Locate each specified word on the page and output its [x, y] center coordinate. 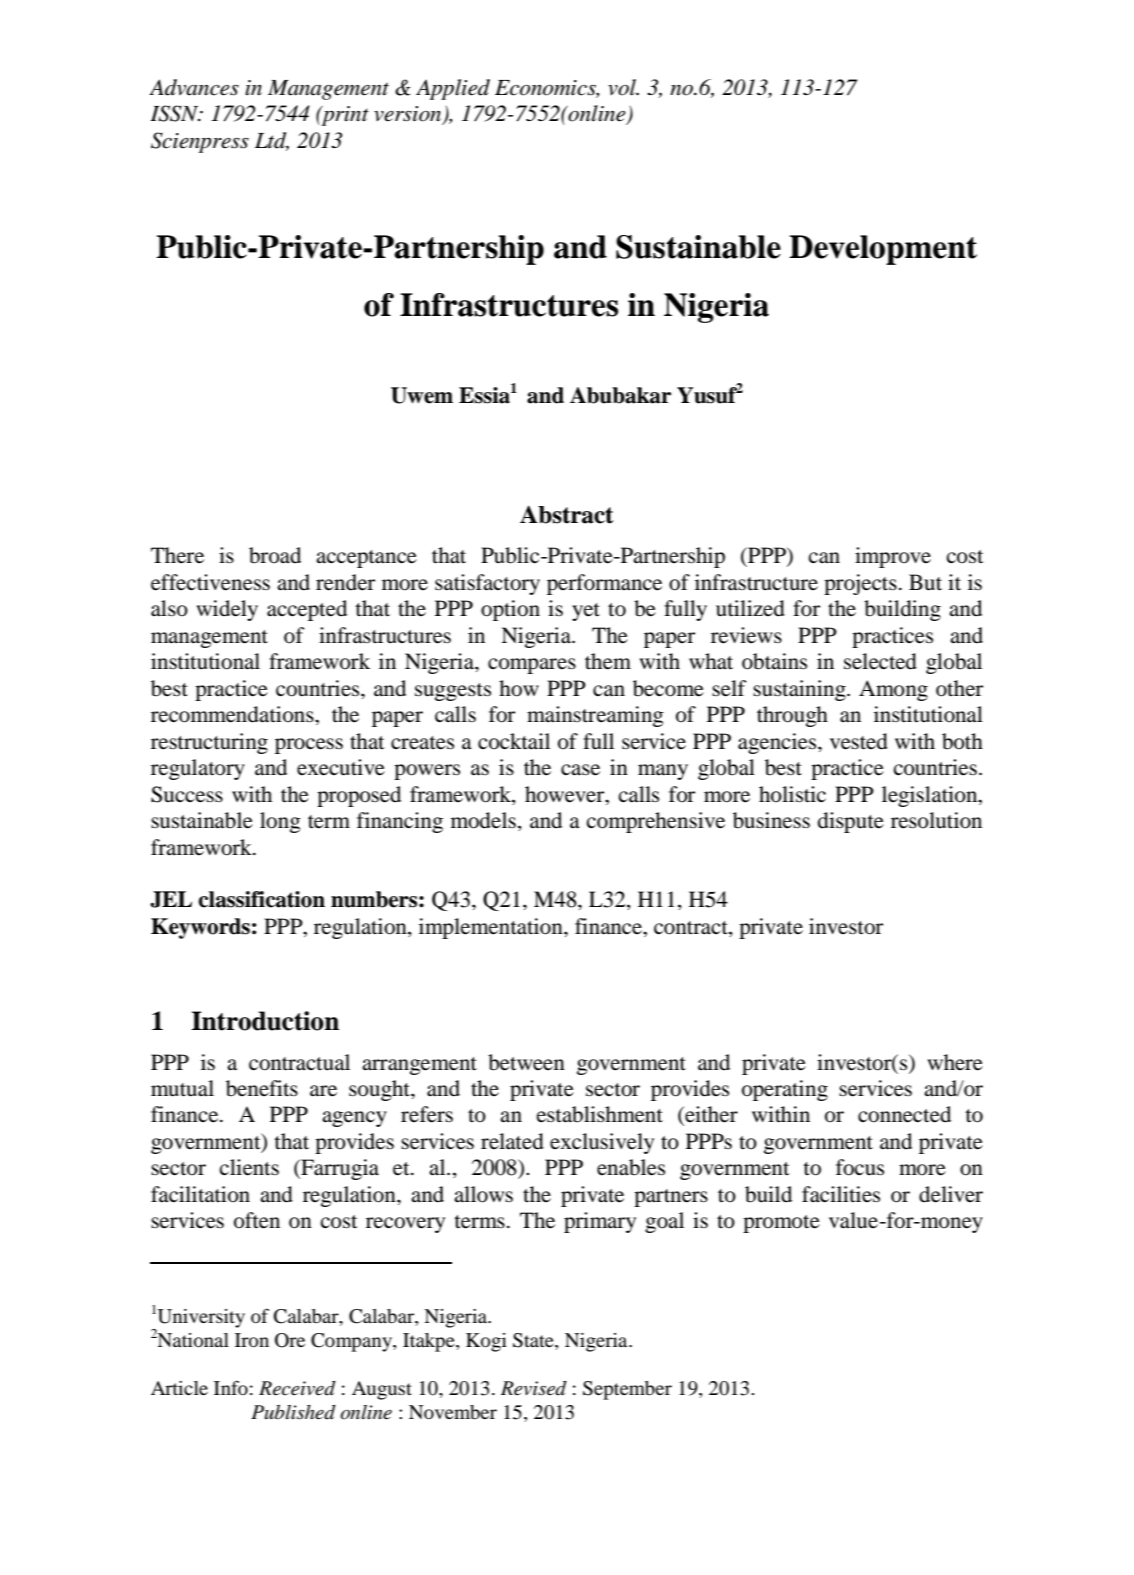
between [526, 1062]
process [309, 746]
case [580, 770]
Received [297, 1388]
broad [275, 555]
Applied [453, 89]
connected [904, 1114]
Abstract [566, 514]
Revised [534, 1388]
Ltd [272, 141]
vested [859, 741]
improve [893, 557]
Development [883, 250]
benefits [262, 1088]
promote [781, 1224]
